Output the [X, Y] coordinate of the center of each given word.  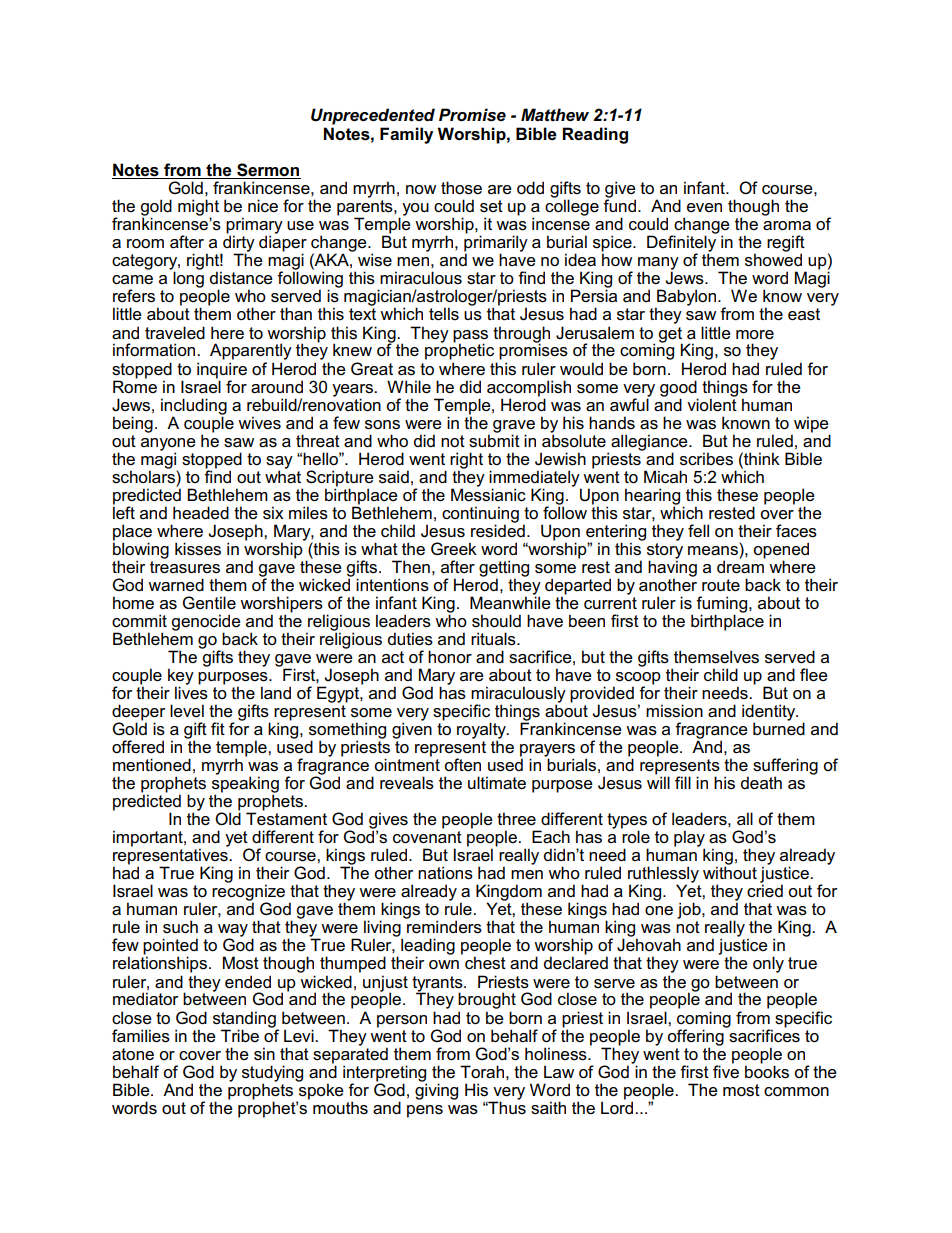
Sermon [268, 171]
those [461, 188]
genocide [206, 623]
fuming [723, 605]
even [704, 207]
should [496, 621]
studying [272, 1074]
